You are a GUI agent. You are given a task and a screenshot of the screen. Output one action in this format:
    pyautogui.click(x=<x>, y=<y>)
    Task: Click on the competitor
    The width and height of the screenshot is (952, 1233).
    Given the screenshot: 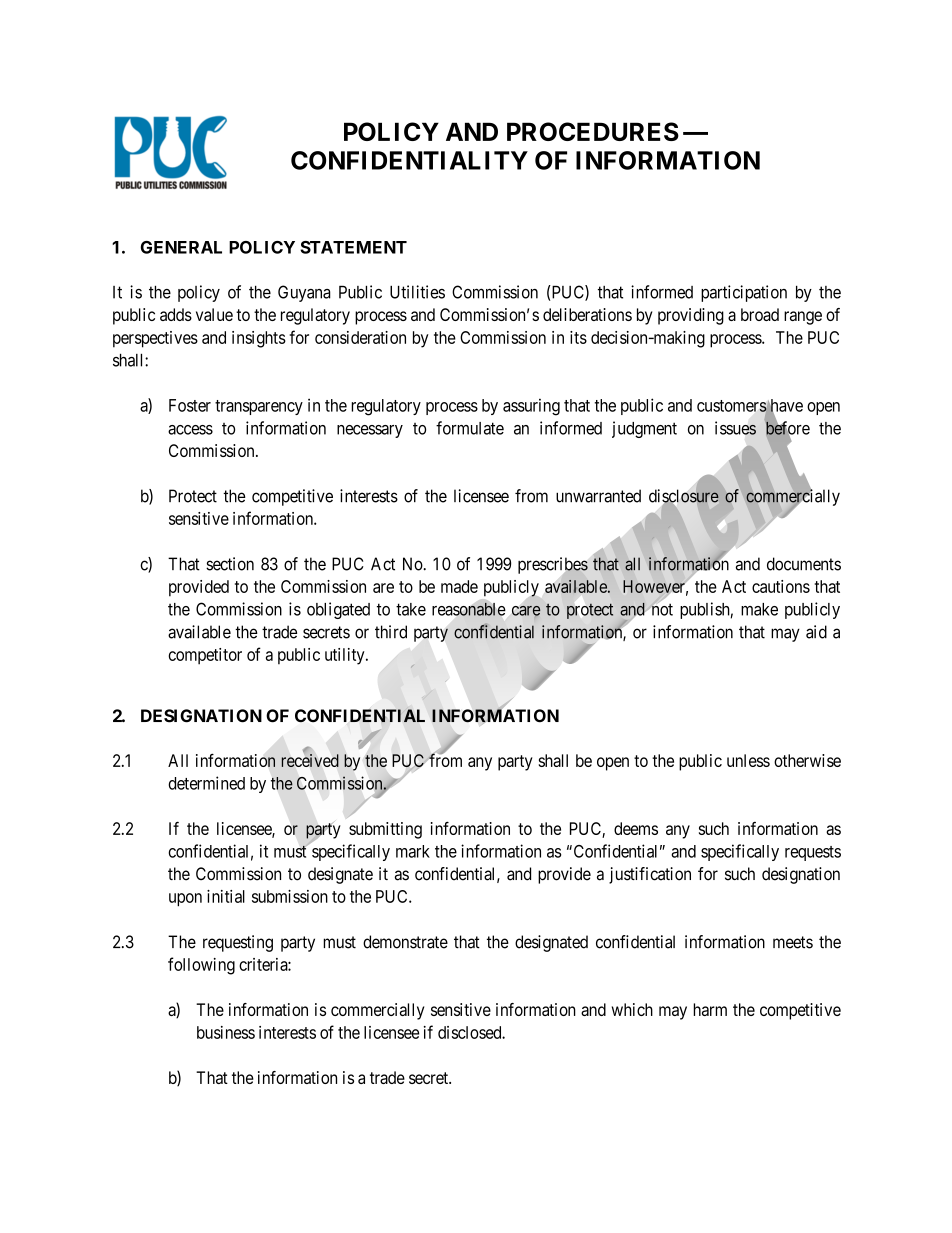 What is the action you would take?
    pyautogui.click(x=205, y=656)
